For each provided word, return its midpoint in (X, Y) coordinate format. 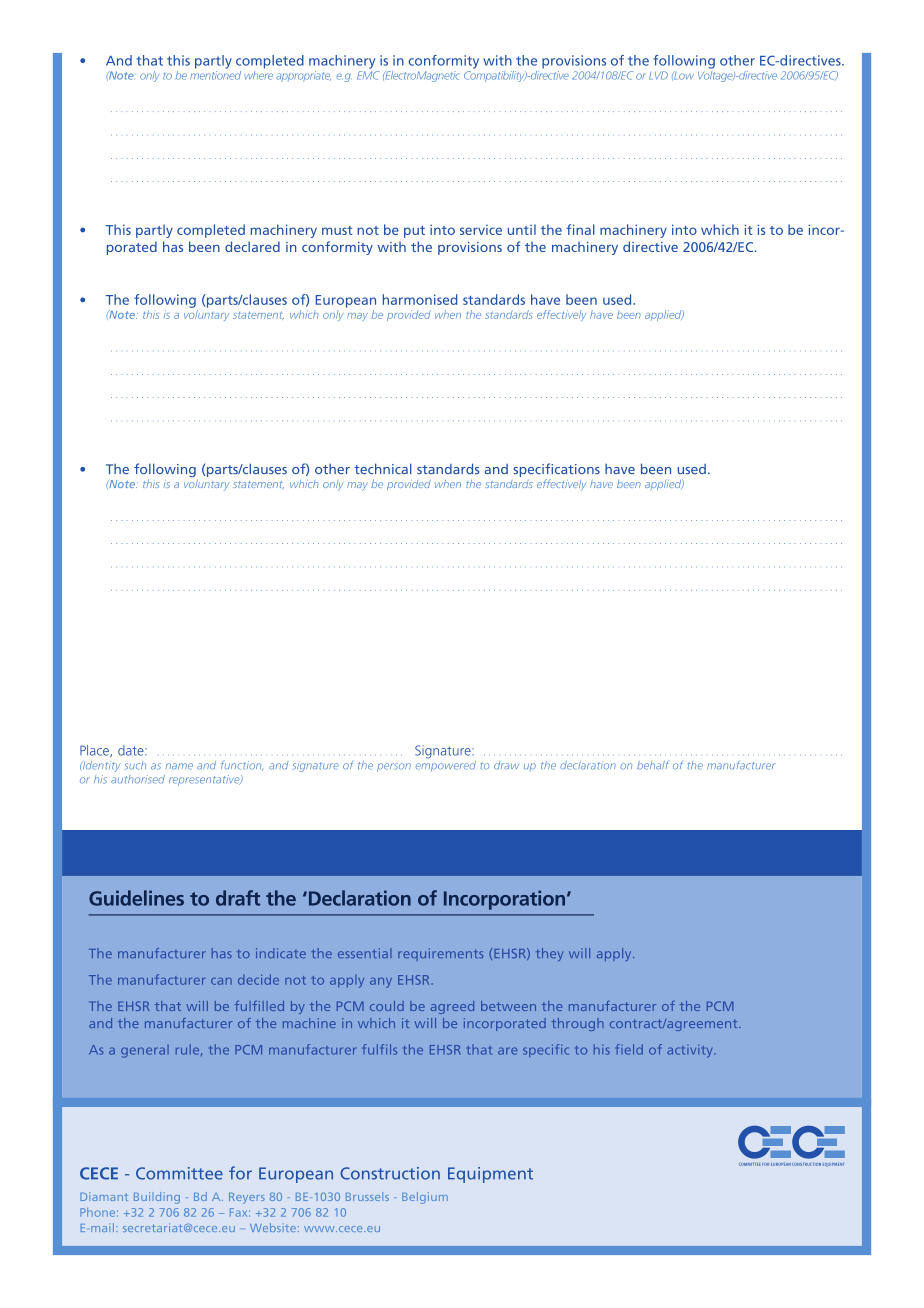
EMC (368, 75)
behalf (653, 765)
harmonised (420, 299)
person (394, 767)
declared (252, 246)
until (522, 229)
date (132, 750)
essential (365, 953)
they (549, 954)
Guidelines (136, 898)
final (580, 229)
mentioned (215, 74)
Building (157, 1198)
